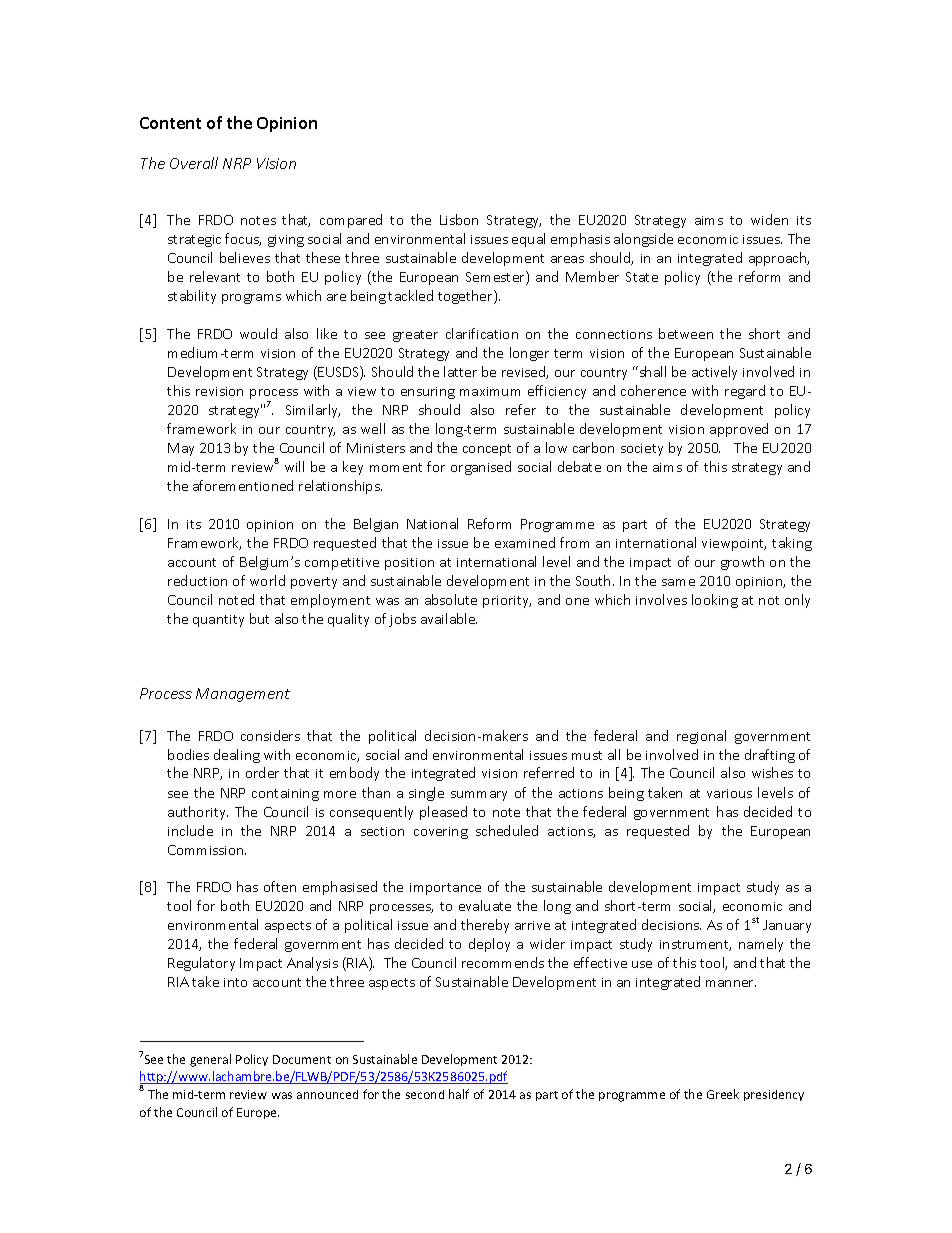 Image resolution: width=952 pixels, height=1233 pixels. Describe the element at coordinates (742, 563) in the screenshot. I see `growth` at that location.
